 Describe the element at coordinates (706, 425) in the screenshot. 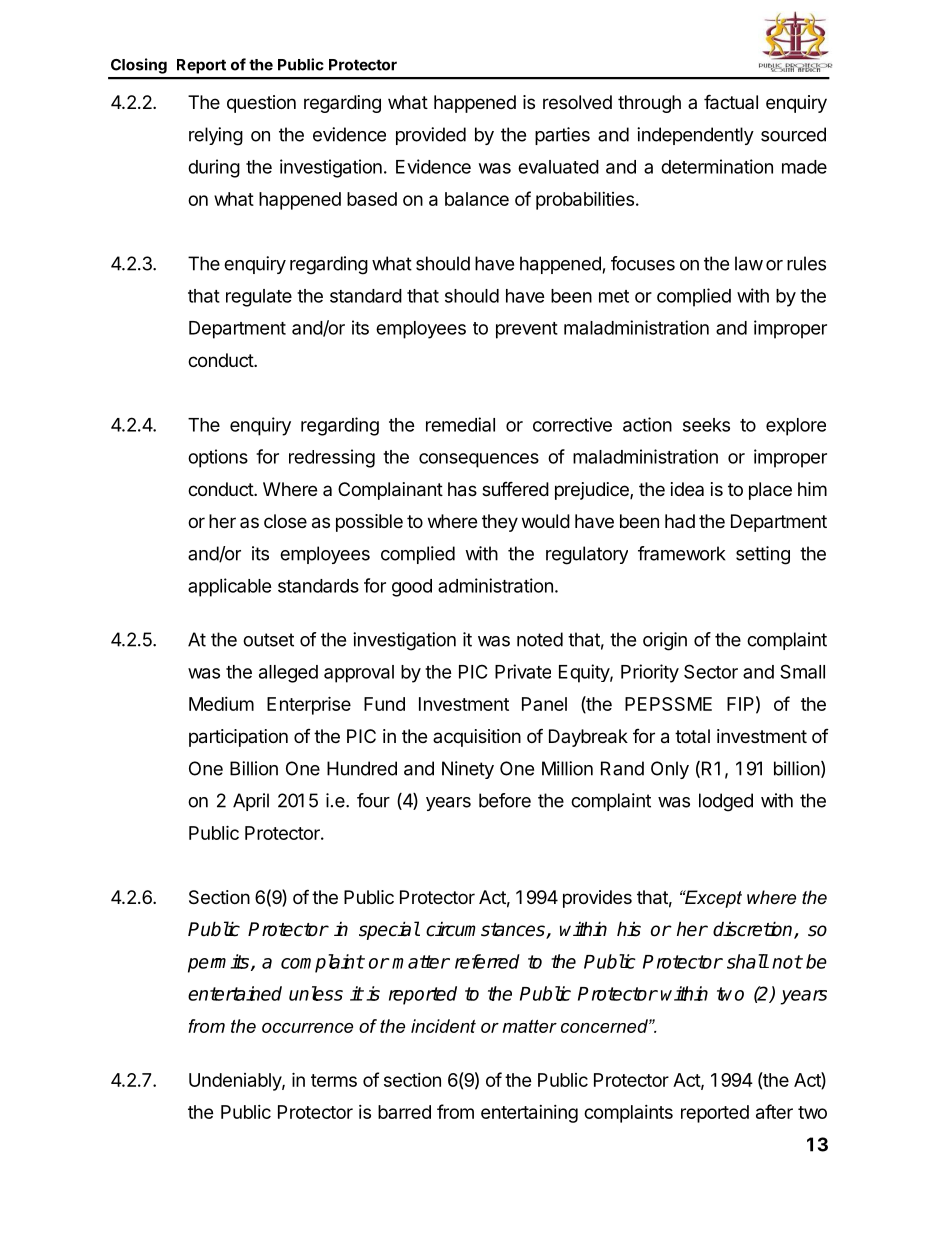

I see `seeks` at that location.
